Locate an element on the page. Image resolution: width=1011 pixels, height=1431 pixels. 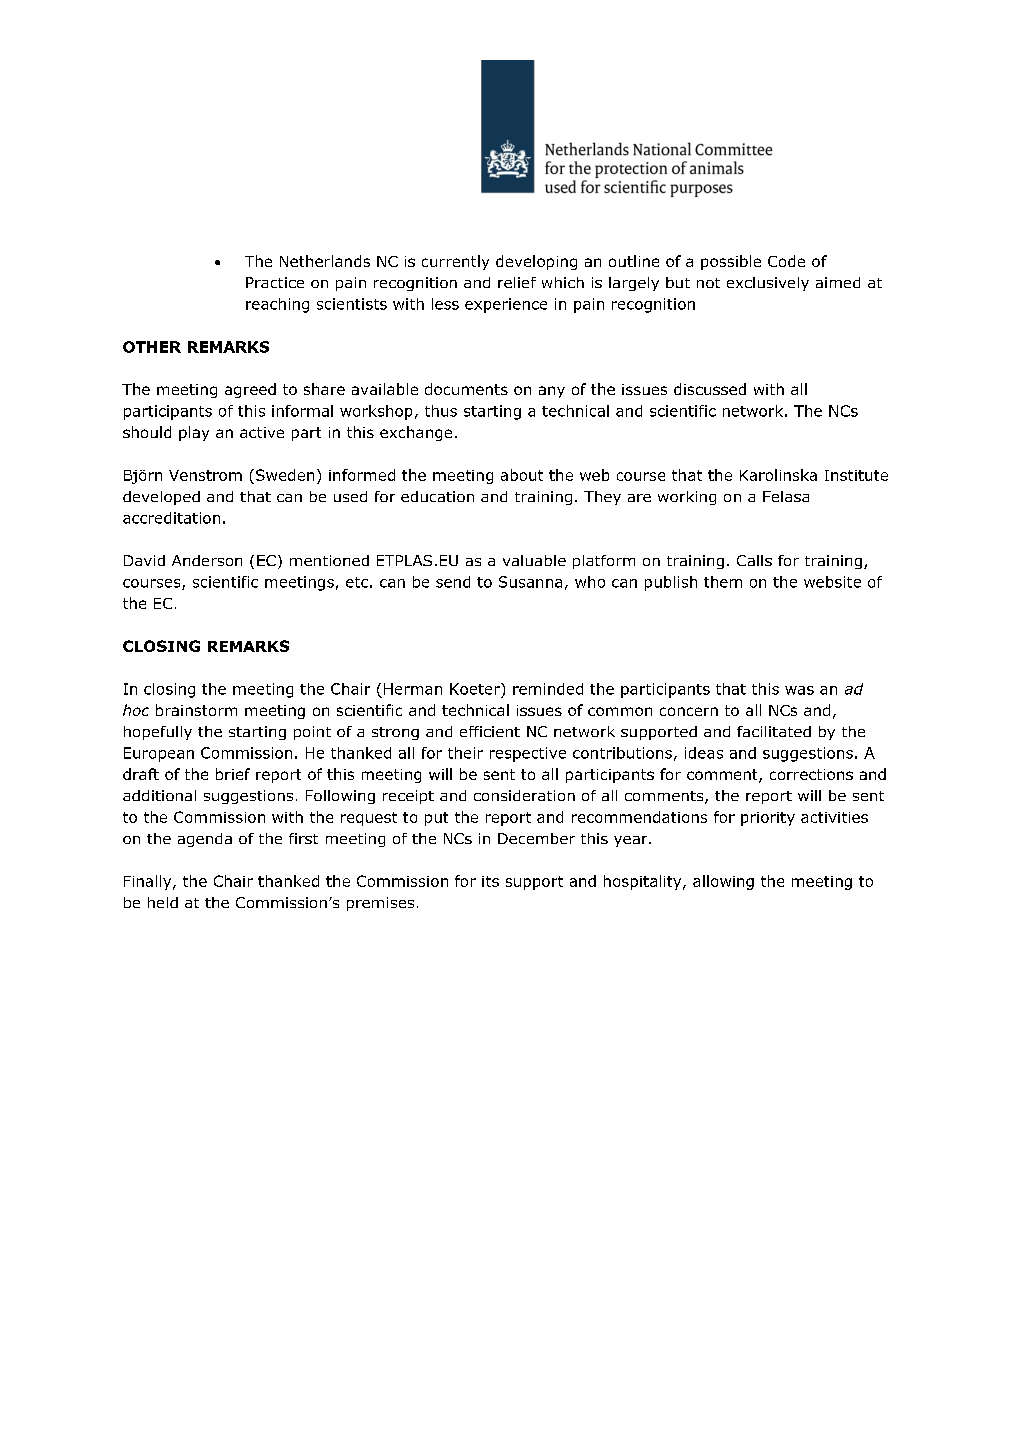
Karolinska is located at coordinates (778, 475).
